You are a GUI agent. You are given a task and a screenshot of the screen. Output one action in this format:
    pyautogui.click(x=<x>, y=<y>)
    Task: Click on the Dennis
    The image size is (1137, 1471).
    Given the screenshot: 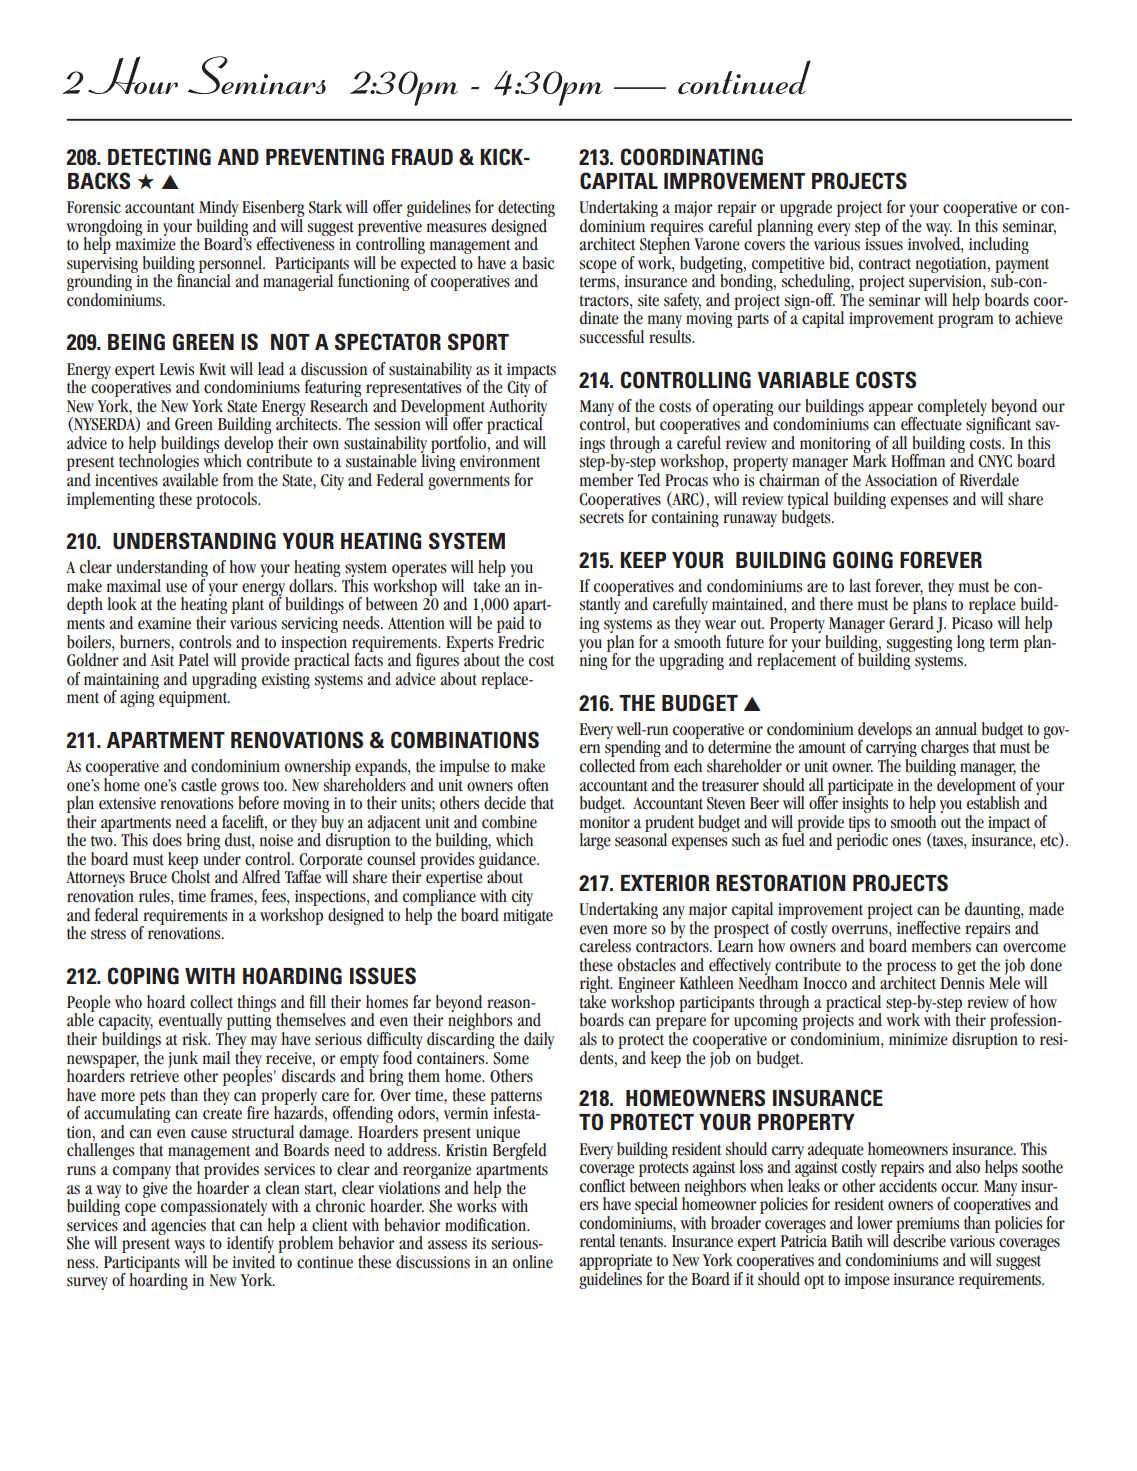 What is the action you would take?
    pyautogui.click(x=962, y=983)
